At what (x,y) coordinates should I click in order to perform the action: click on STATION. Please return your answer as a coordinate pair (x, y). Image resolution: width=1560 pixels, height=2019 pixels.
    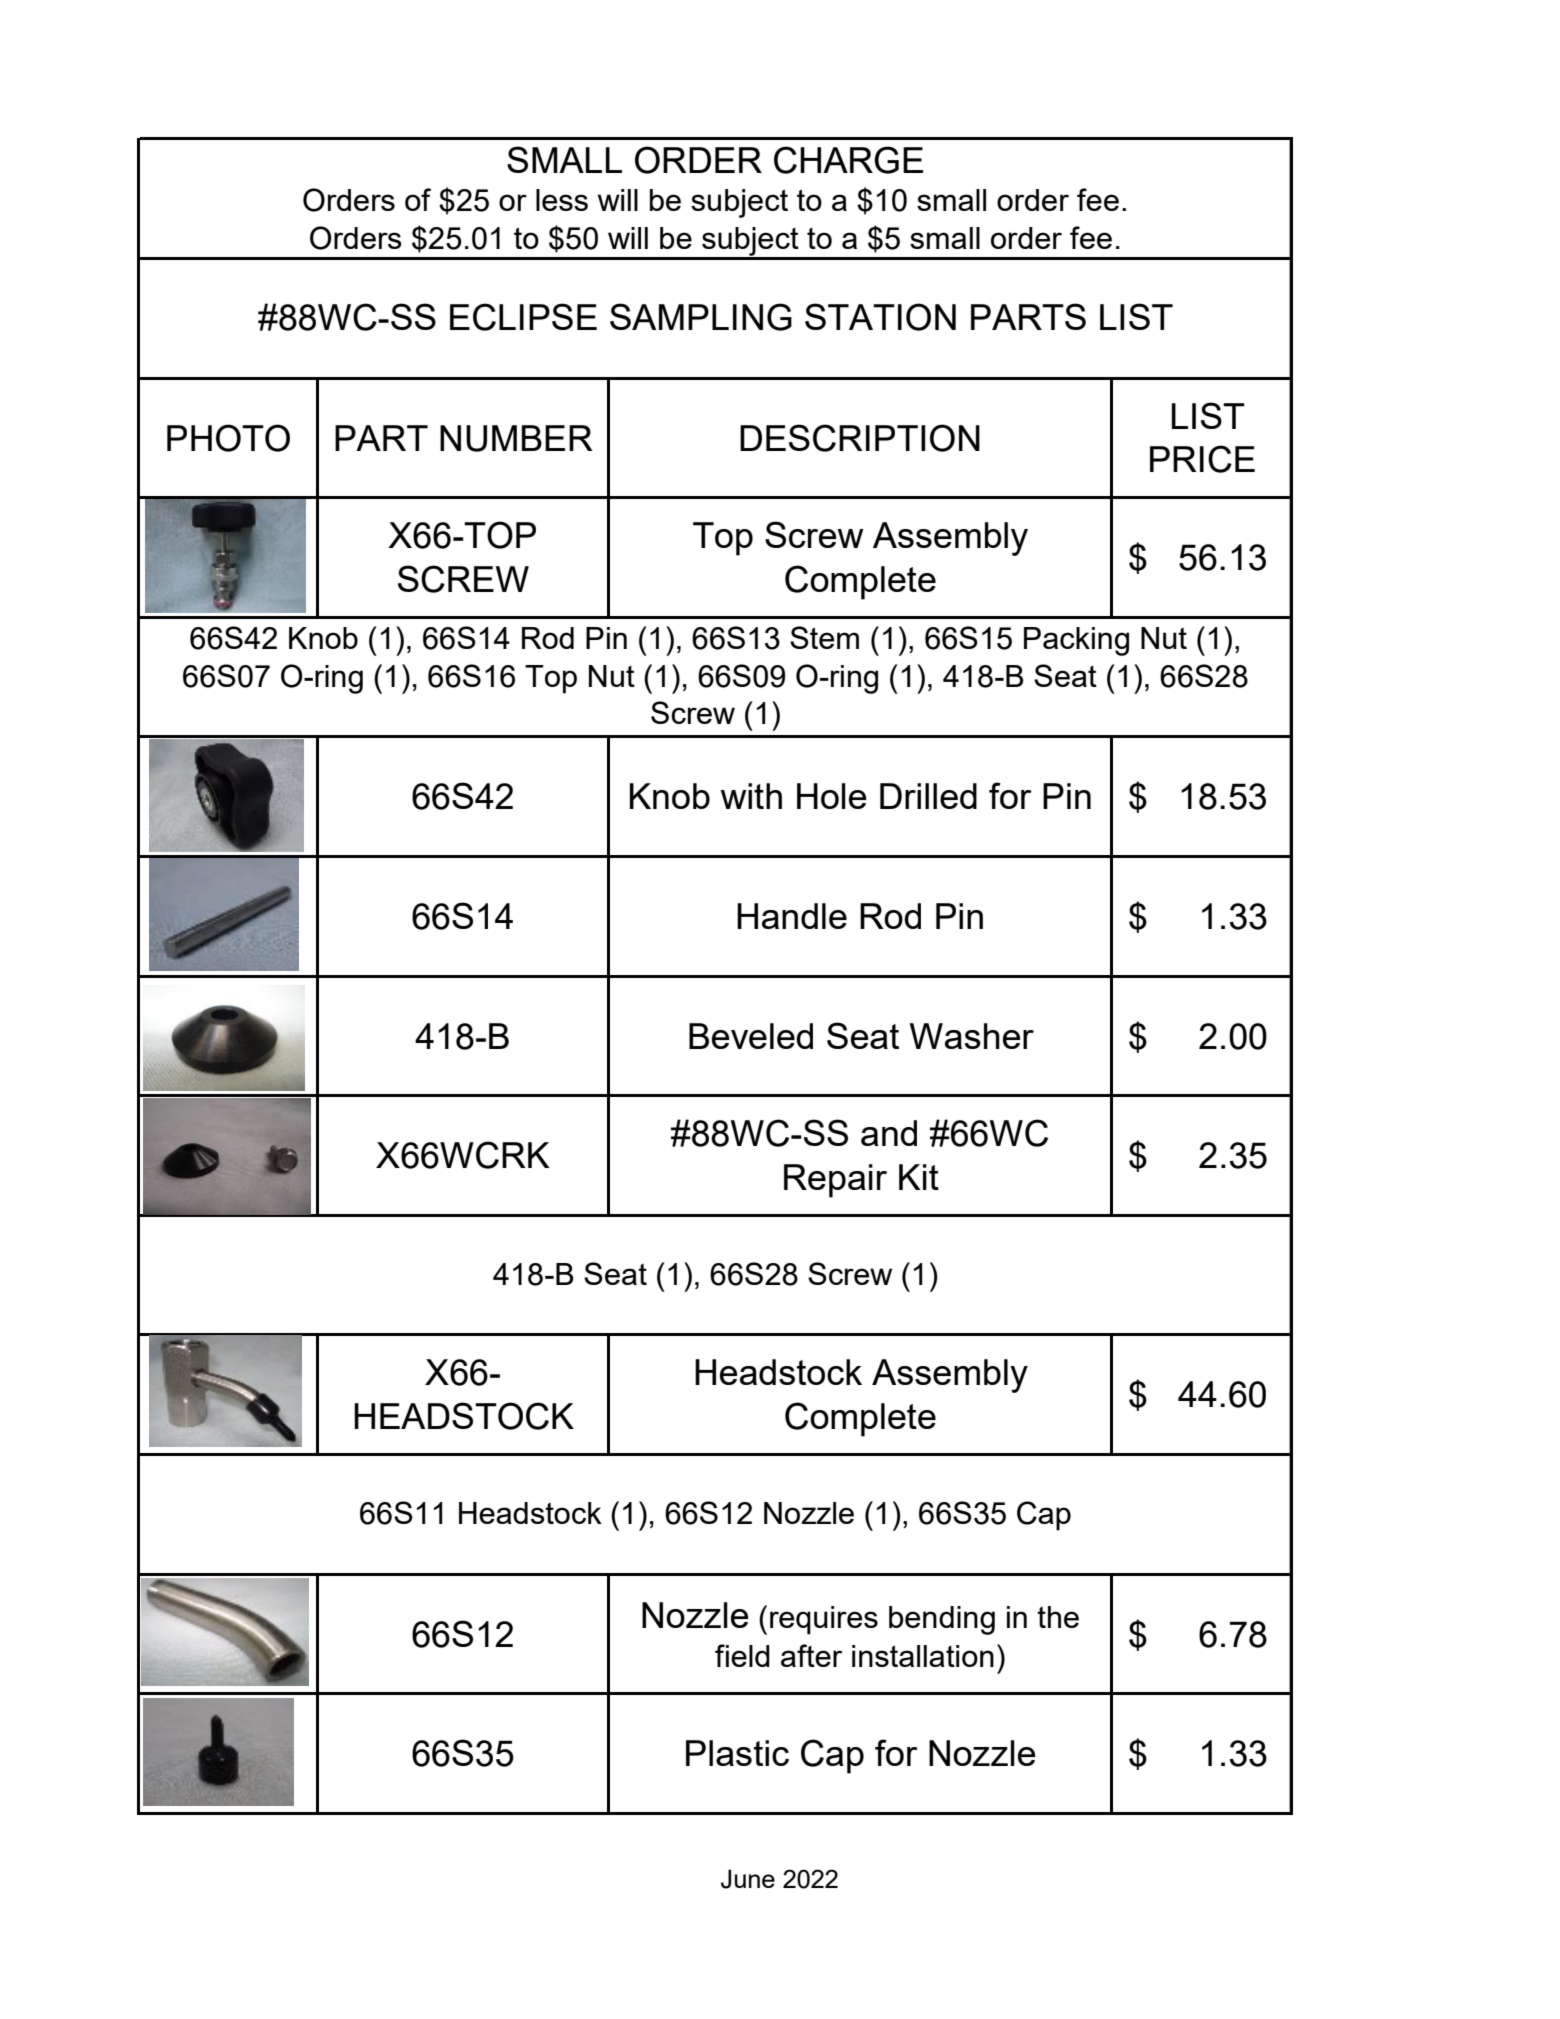
    Looking at the image, I should click on (880, 317).
